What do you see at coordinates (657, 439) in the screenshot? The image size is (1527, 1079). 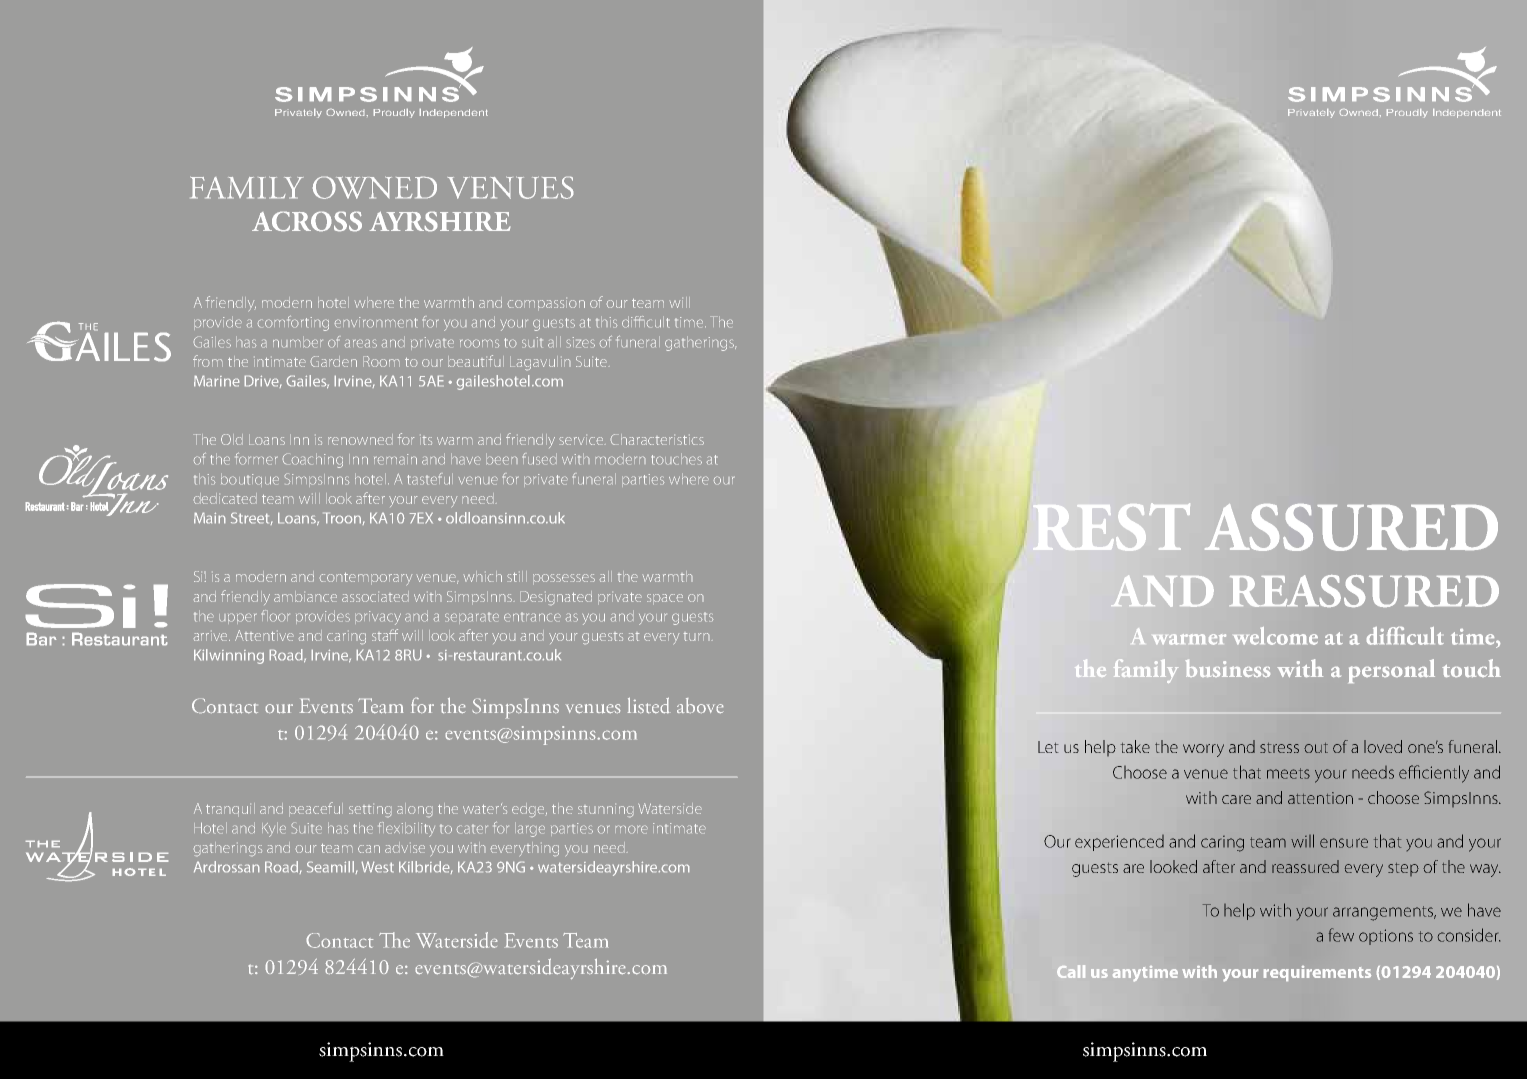 I see `Characteristics` at bounding box center [657, 439].
